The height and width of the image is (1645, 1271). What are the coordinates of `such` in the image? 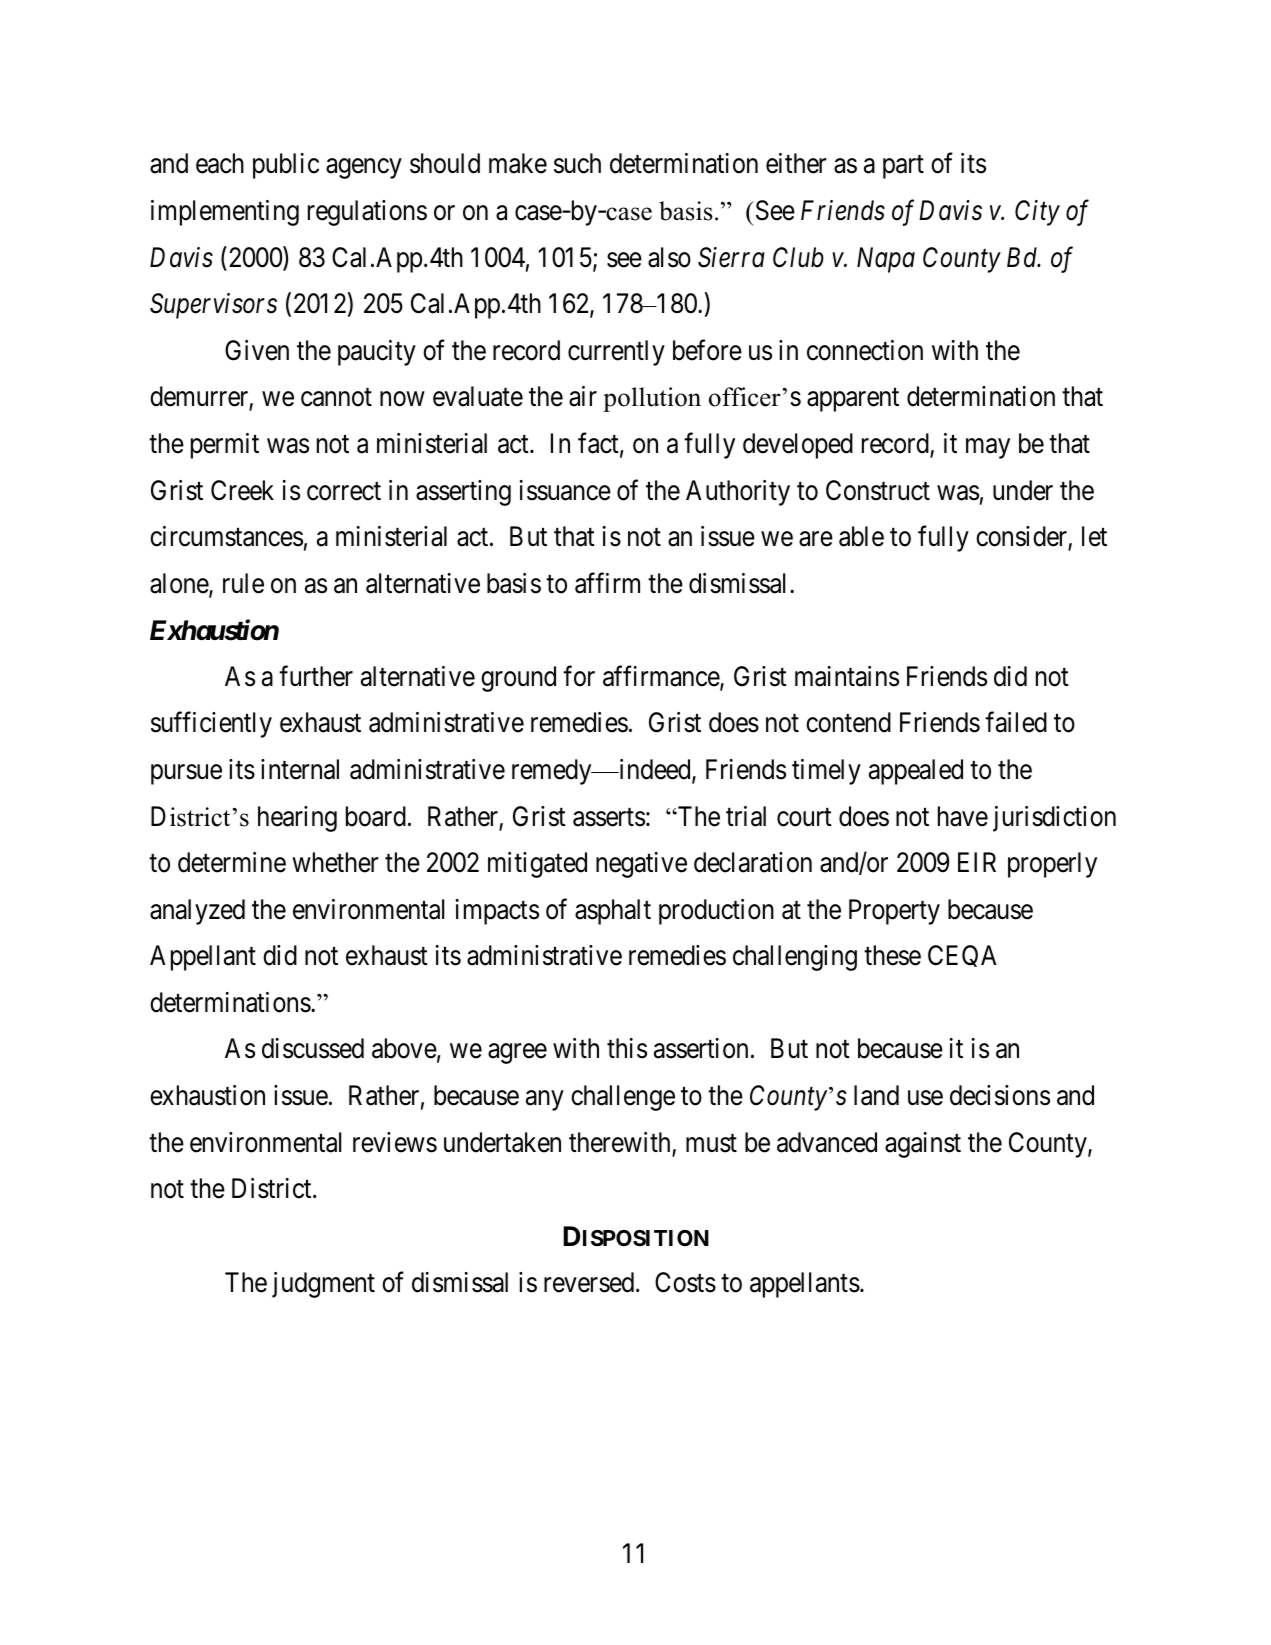 It's located at (577, 163).
